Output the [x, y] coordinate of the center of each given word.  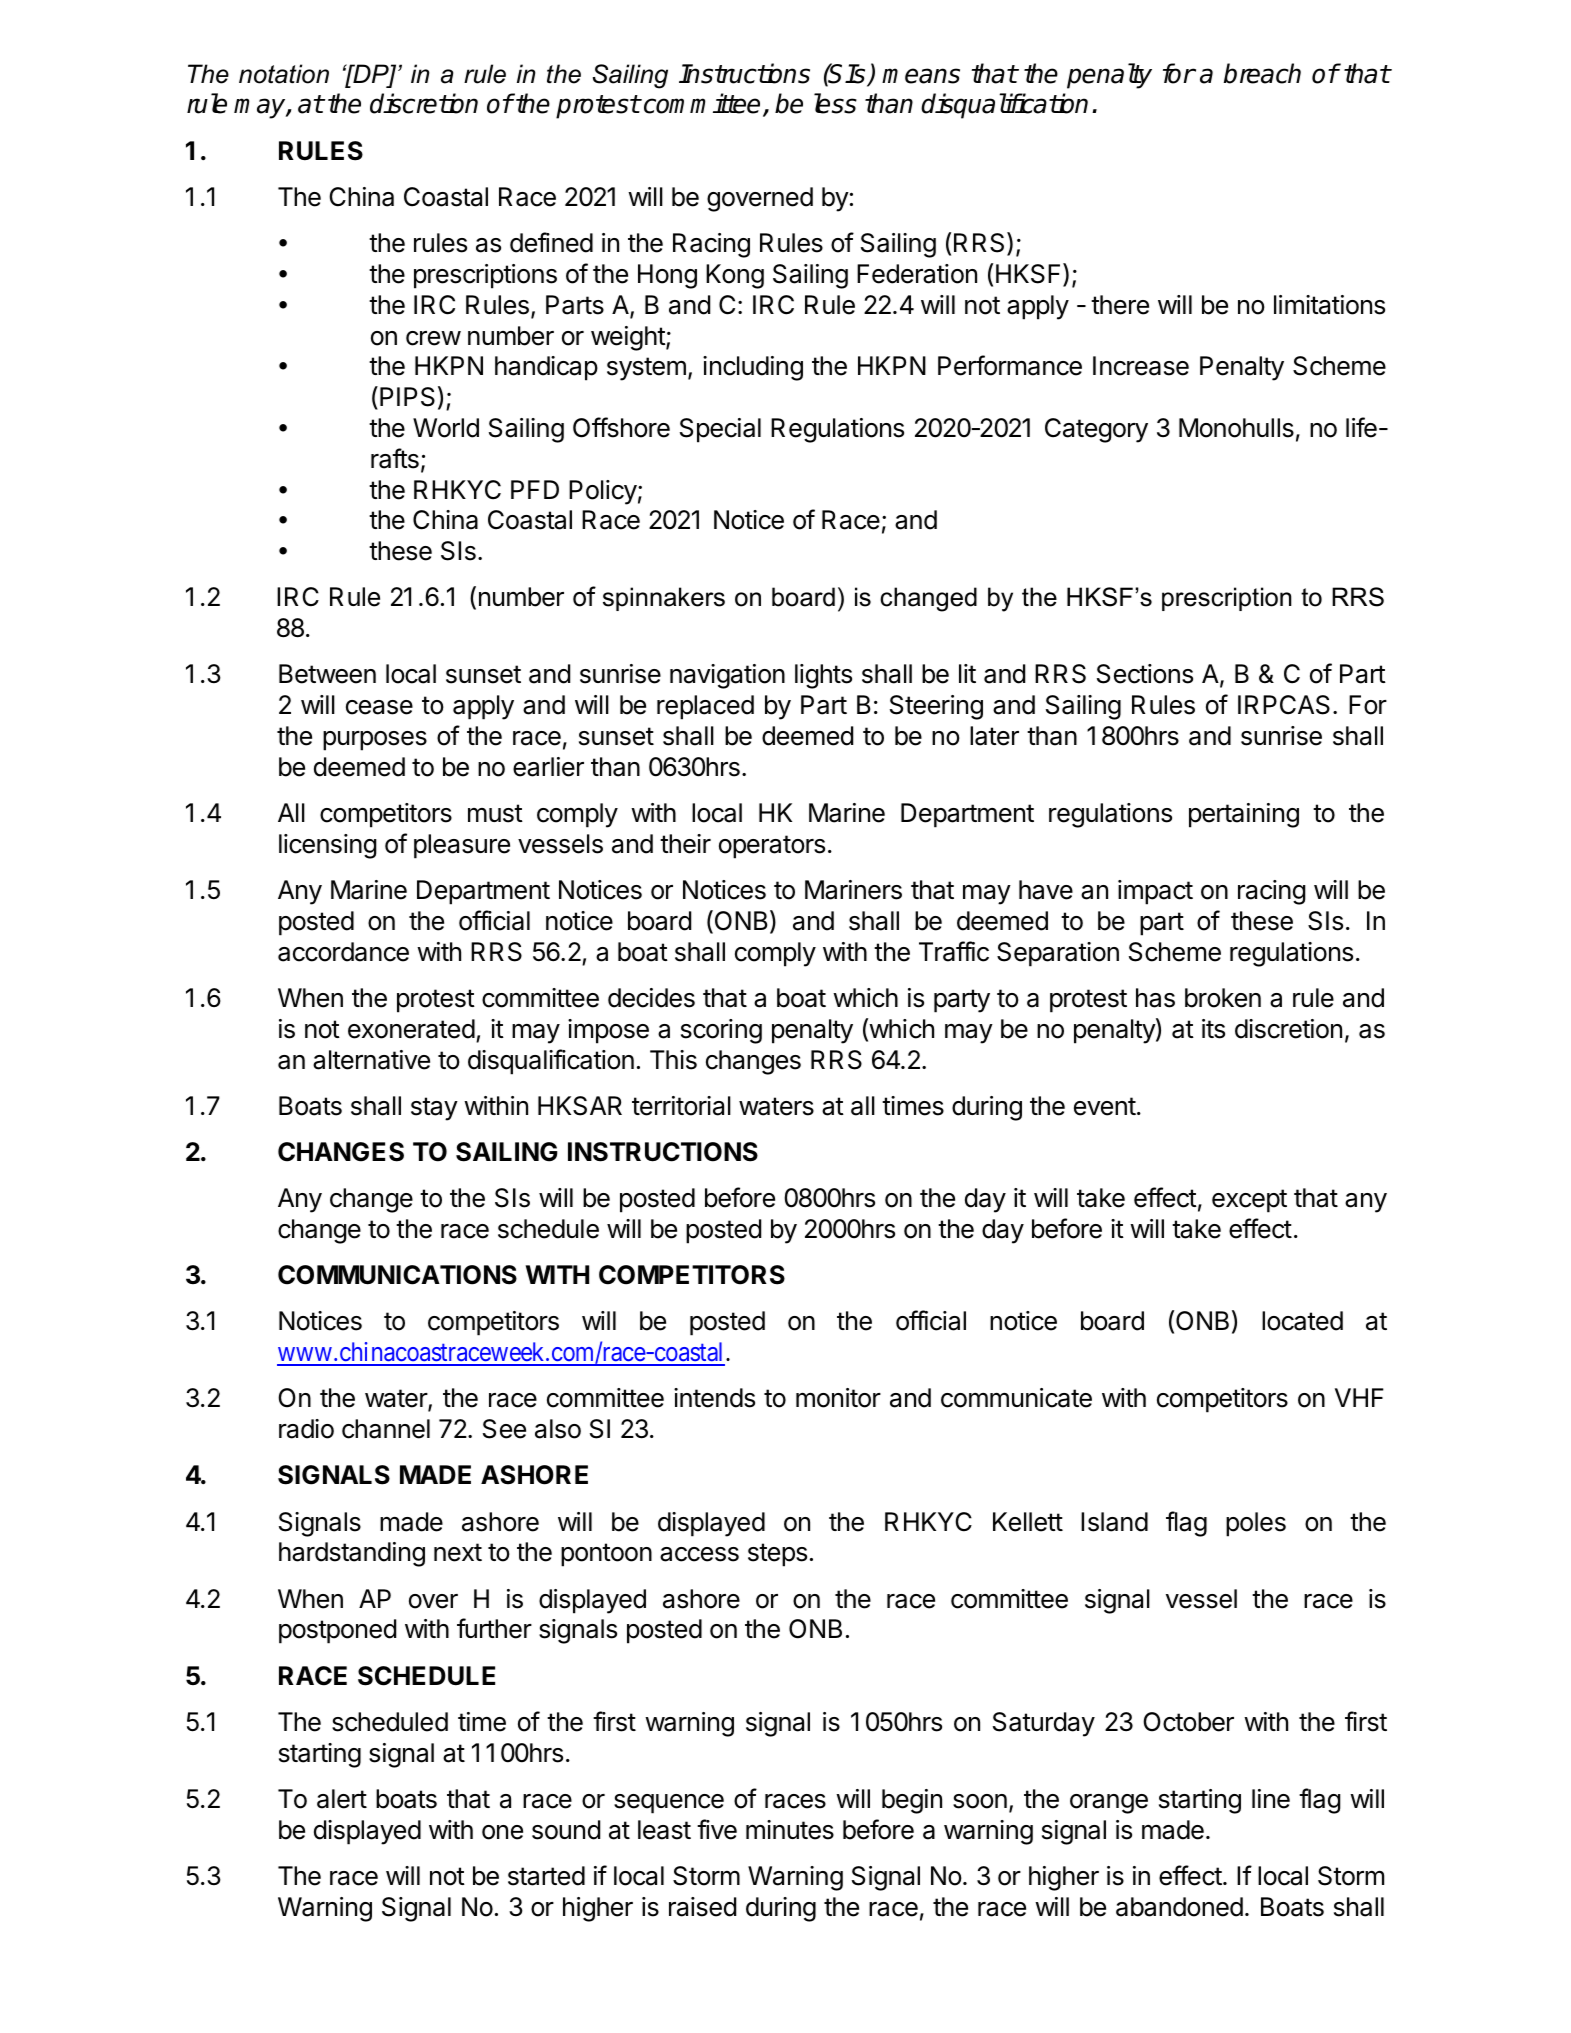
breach [1262, 73]
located [1302, 1321]
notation [284, 74]
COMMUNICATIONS [397, 1275]
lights [823, 676]
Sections [1145, 674]
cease [379, 707]
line [1271, 1799]
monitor [838, 1398]
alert [342, 1799]
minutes [790, 1830]
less [835, 103]
